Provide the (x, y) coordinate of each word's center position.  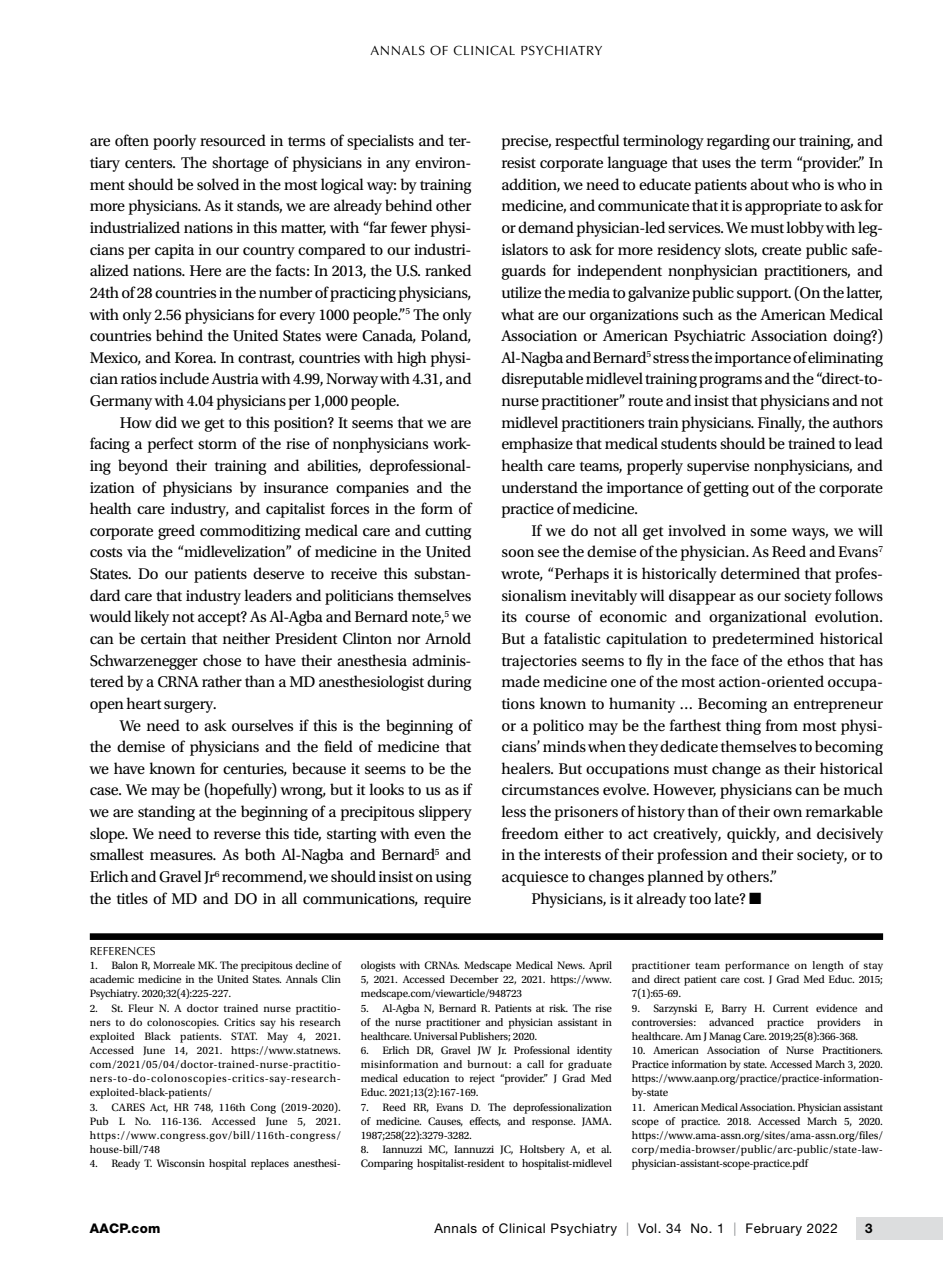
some (768, 532)
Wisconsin (181, 1163)
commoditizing (250, 532)
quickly (753, 835)
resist (519, 162)
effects (485, 1121)
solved (218, 184)
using (454, 878)
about (769, 184)
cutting (448, 532)
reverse (237, 835)
